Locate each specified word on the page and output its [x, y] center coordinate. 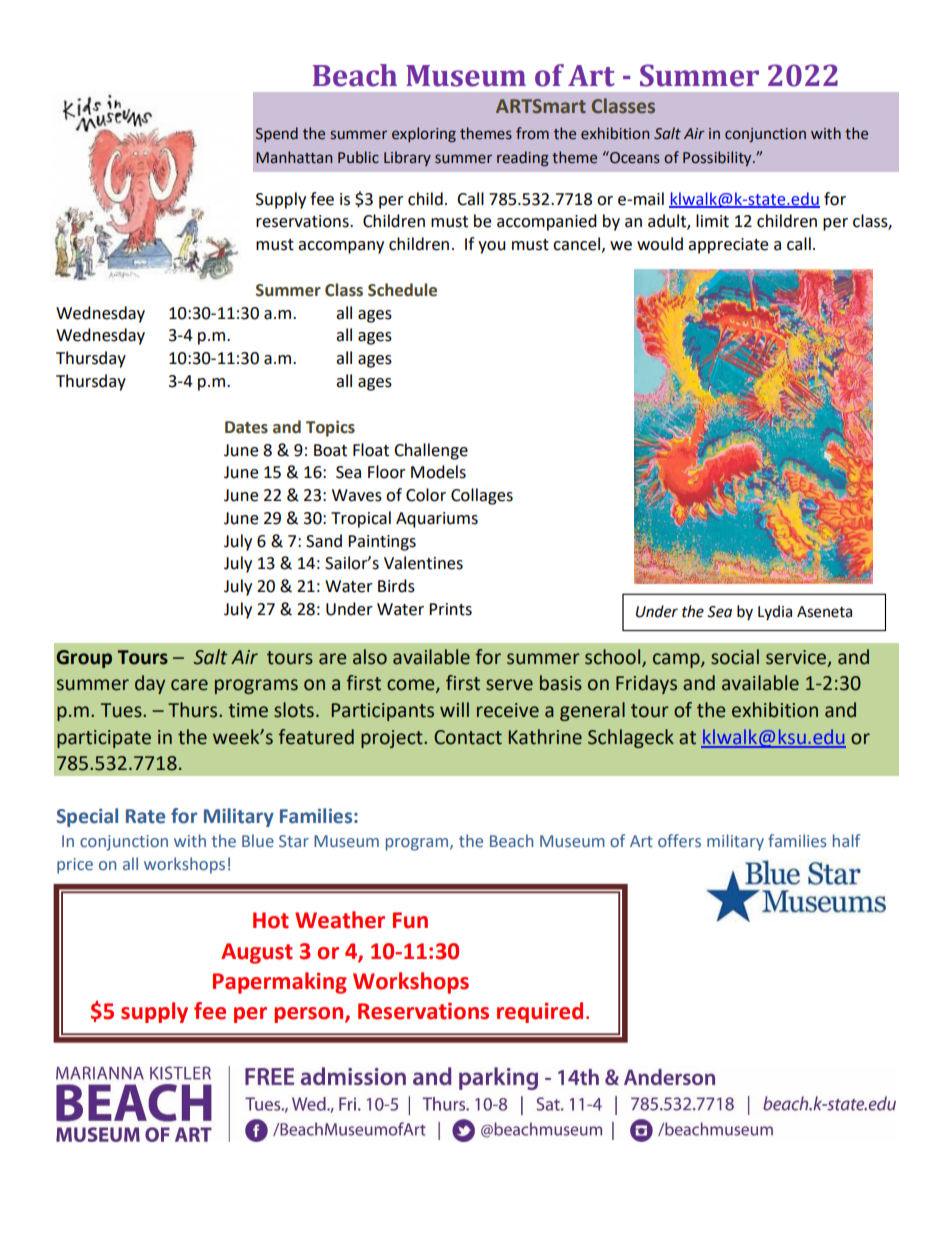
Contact [468, 737]
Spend [277, 134]
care [189, 685]
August [257, 953]
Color [426, 495]
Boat [330, 450]
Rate [145, 816]
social [735, 657]
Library [407, 158]
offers [679, 841]
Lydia [775, 612]
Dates [246, 427]
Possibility [718, 158]
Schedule [402, 290]
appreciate [728, 246]
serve [509, 685]
